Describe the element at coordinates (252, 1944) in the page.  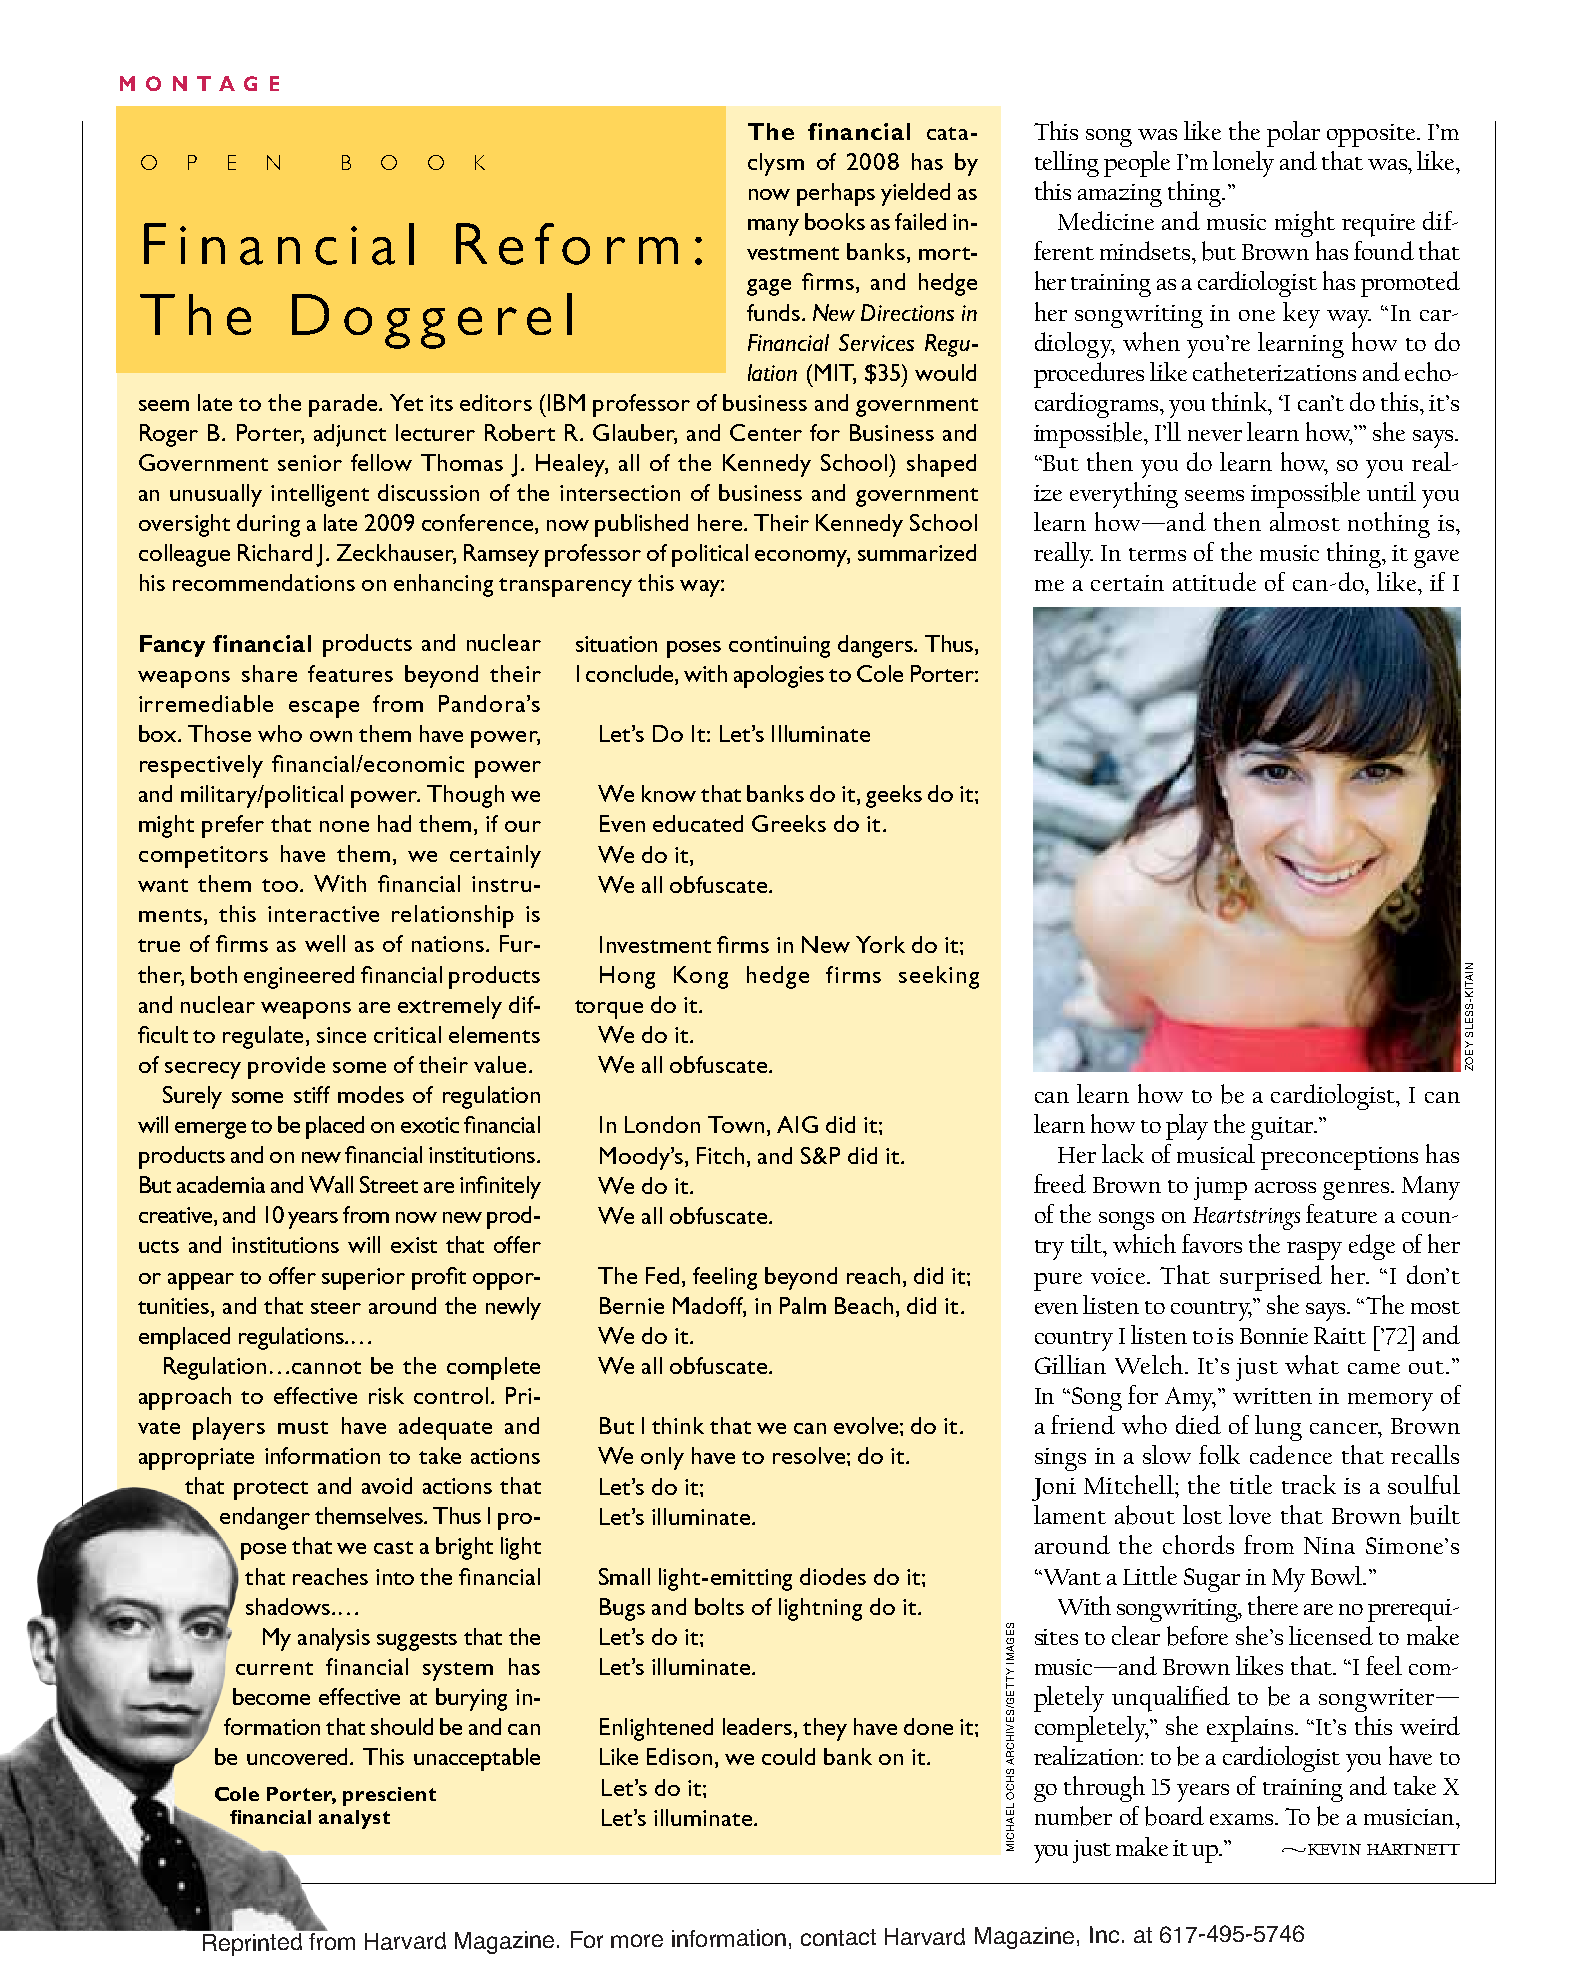
I see `Reprinted` at that location.
